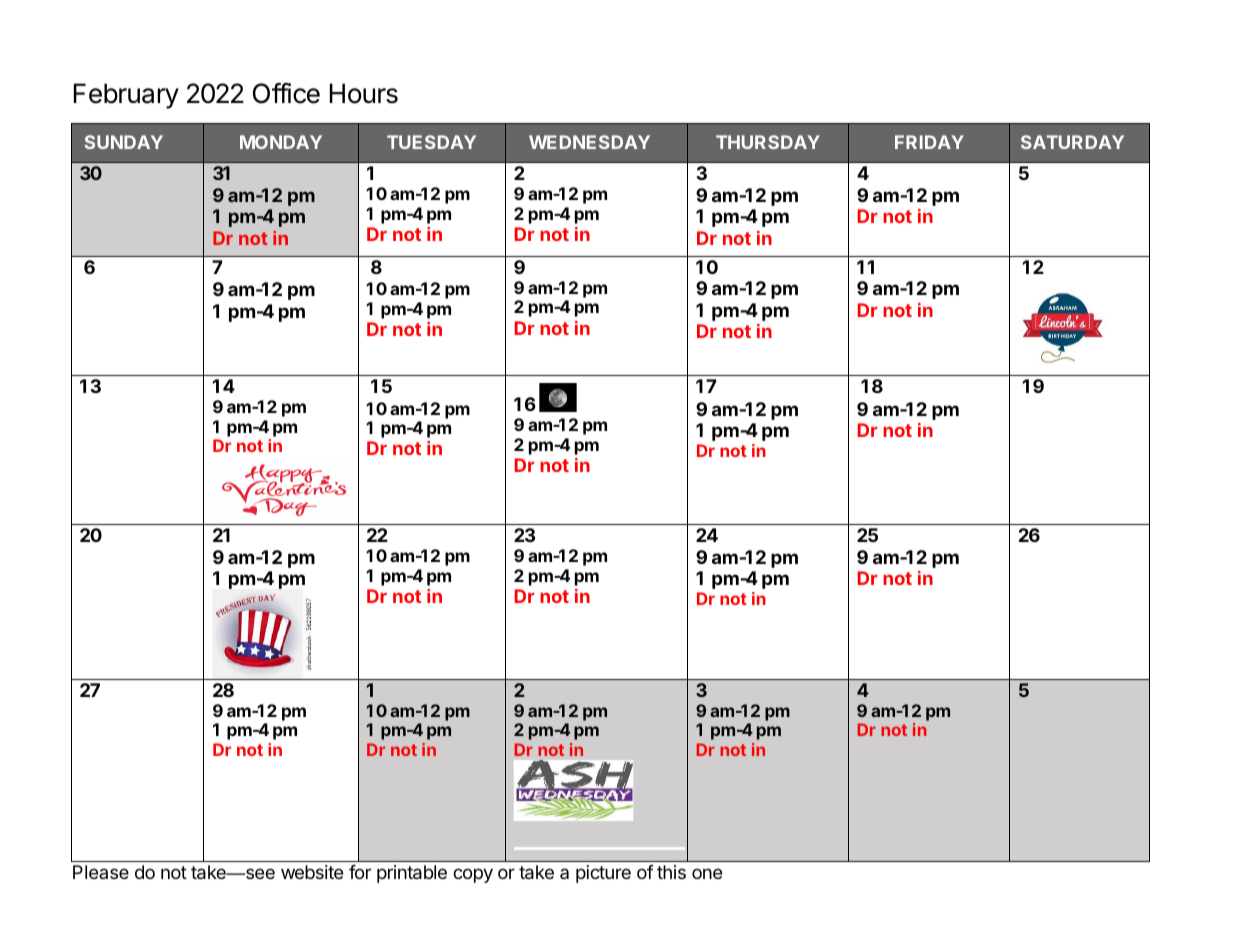 This page has height=952, width=1233. I want to click on THURSDAY, so click(768, 142).
